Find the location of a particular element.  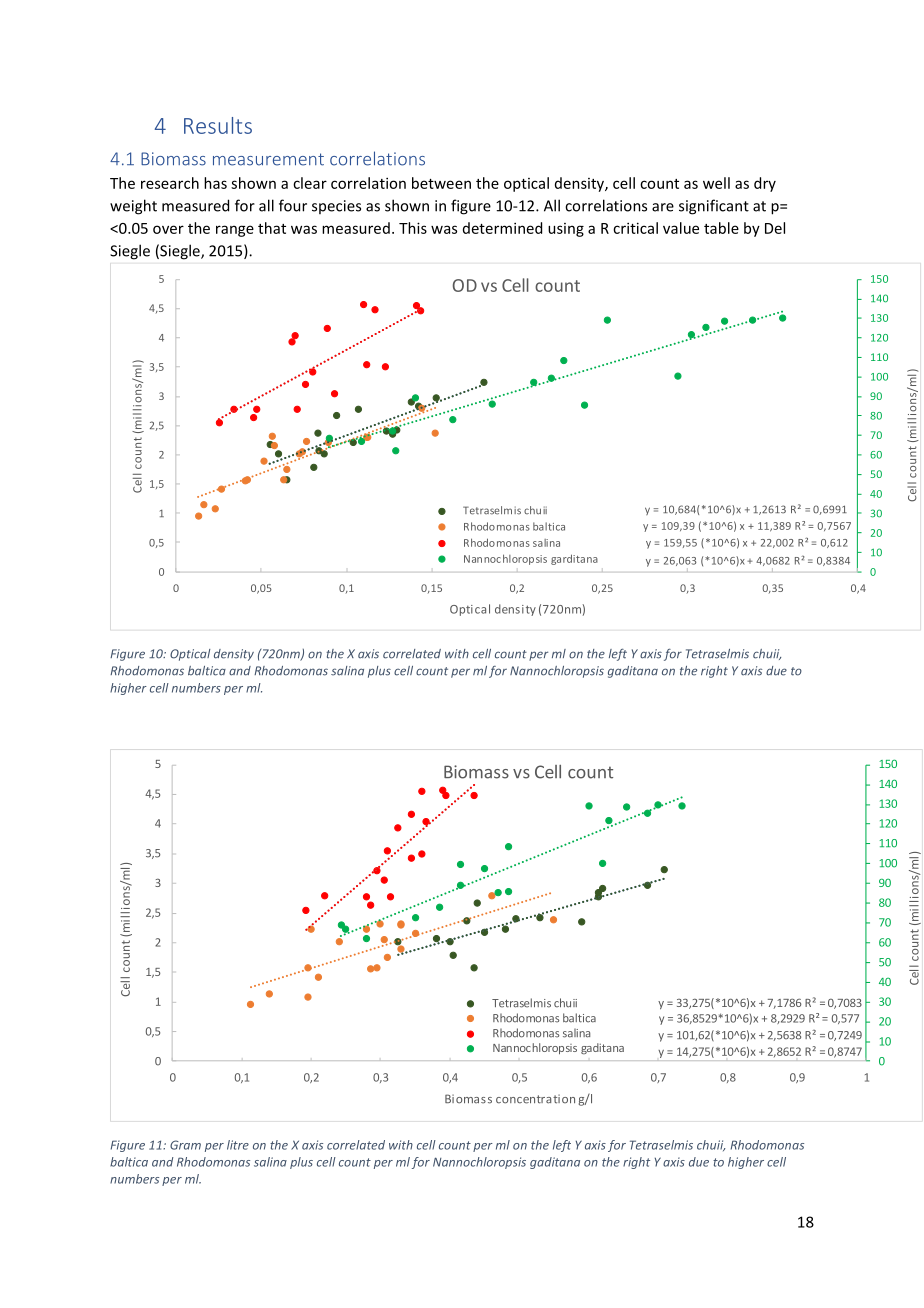

This is located at coordinates (413, 228).
